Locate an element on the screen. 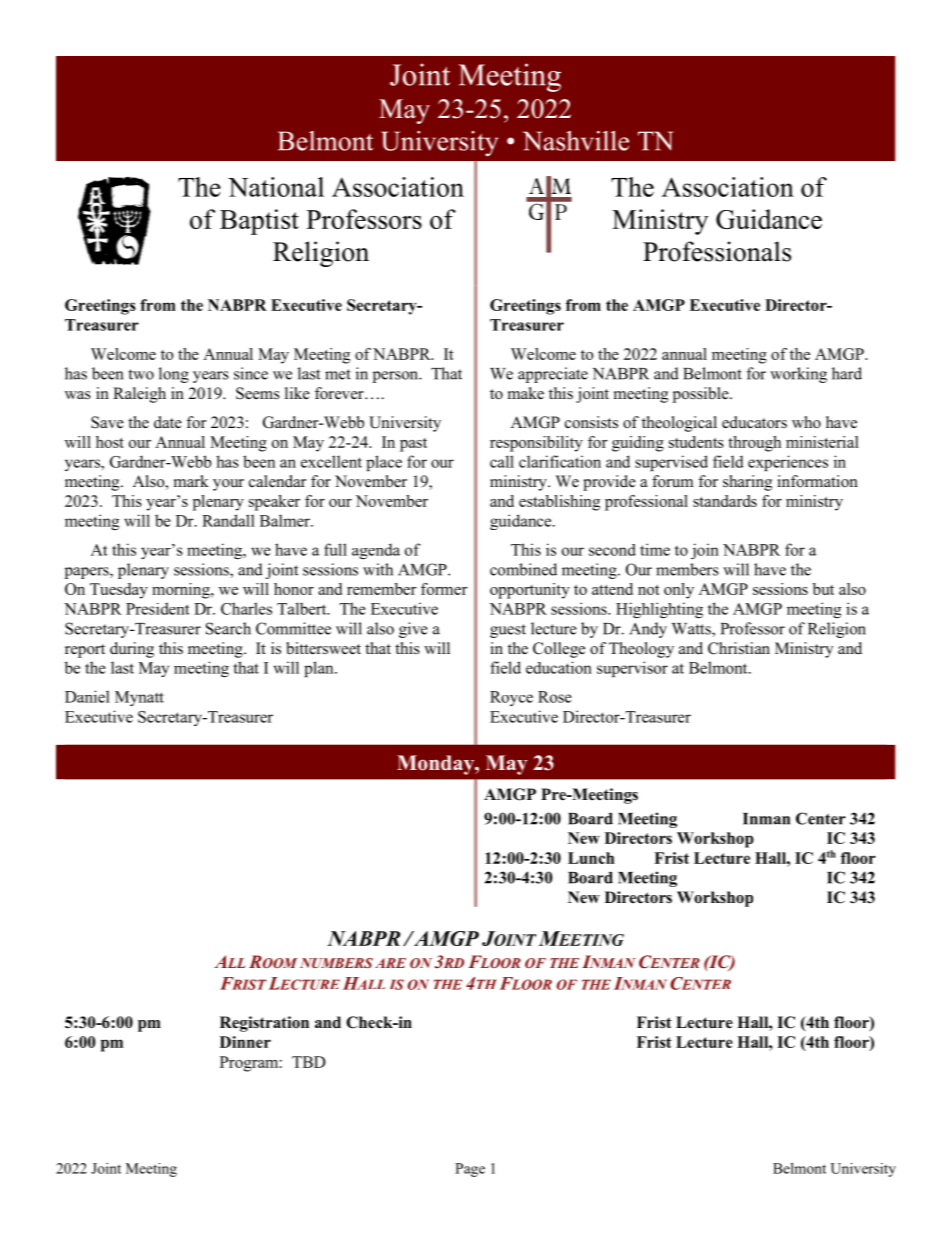 This screenshot has width=952, height=1233. guest is located at coordinates (508, 631).
